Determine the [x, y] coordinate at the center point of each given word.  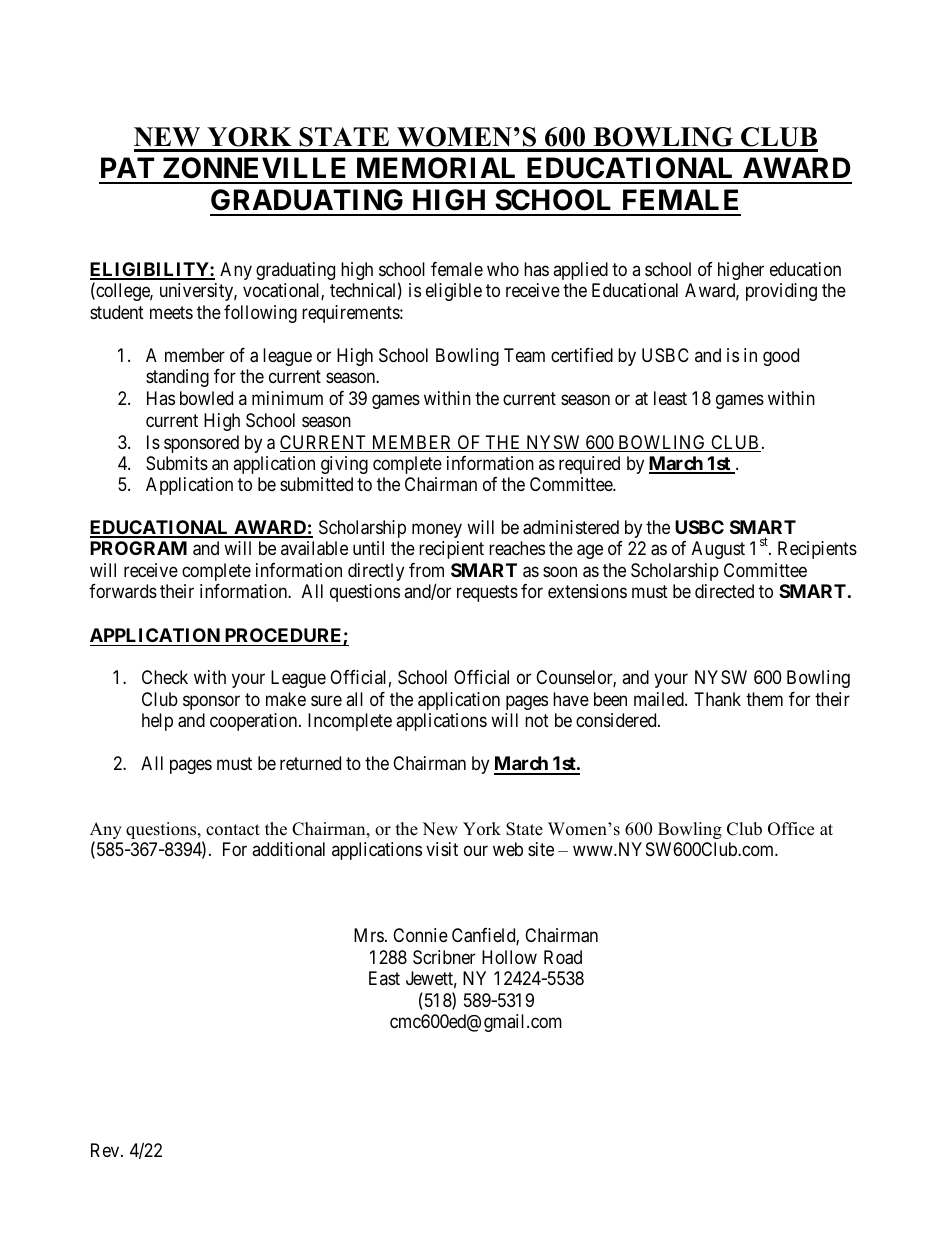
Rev [106, 1150]
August [718, 550]
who [503, 269]
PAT [127, 167]
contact [233, 830]
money [437, 530]
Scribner [444, 957]
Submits [177, 463]
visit [442, 849]
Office [791, 829]
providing [781, 292]
